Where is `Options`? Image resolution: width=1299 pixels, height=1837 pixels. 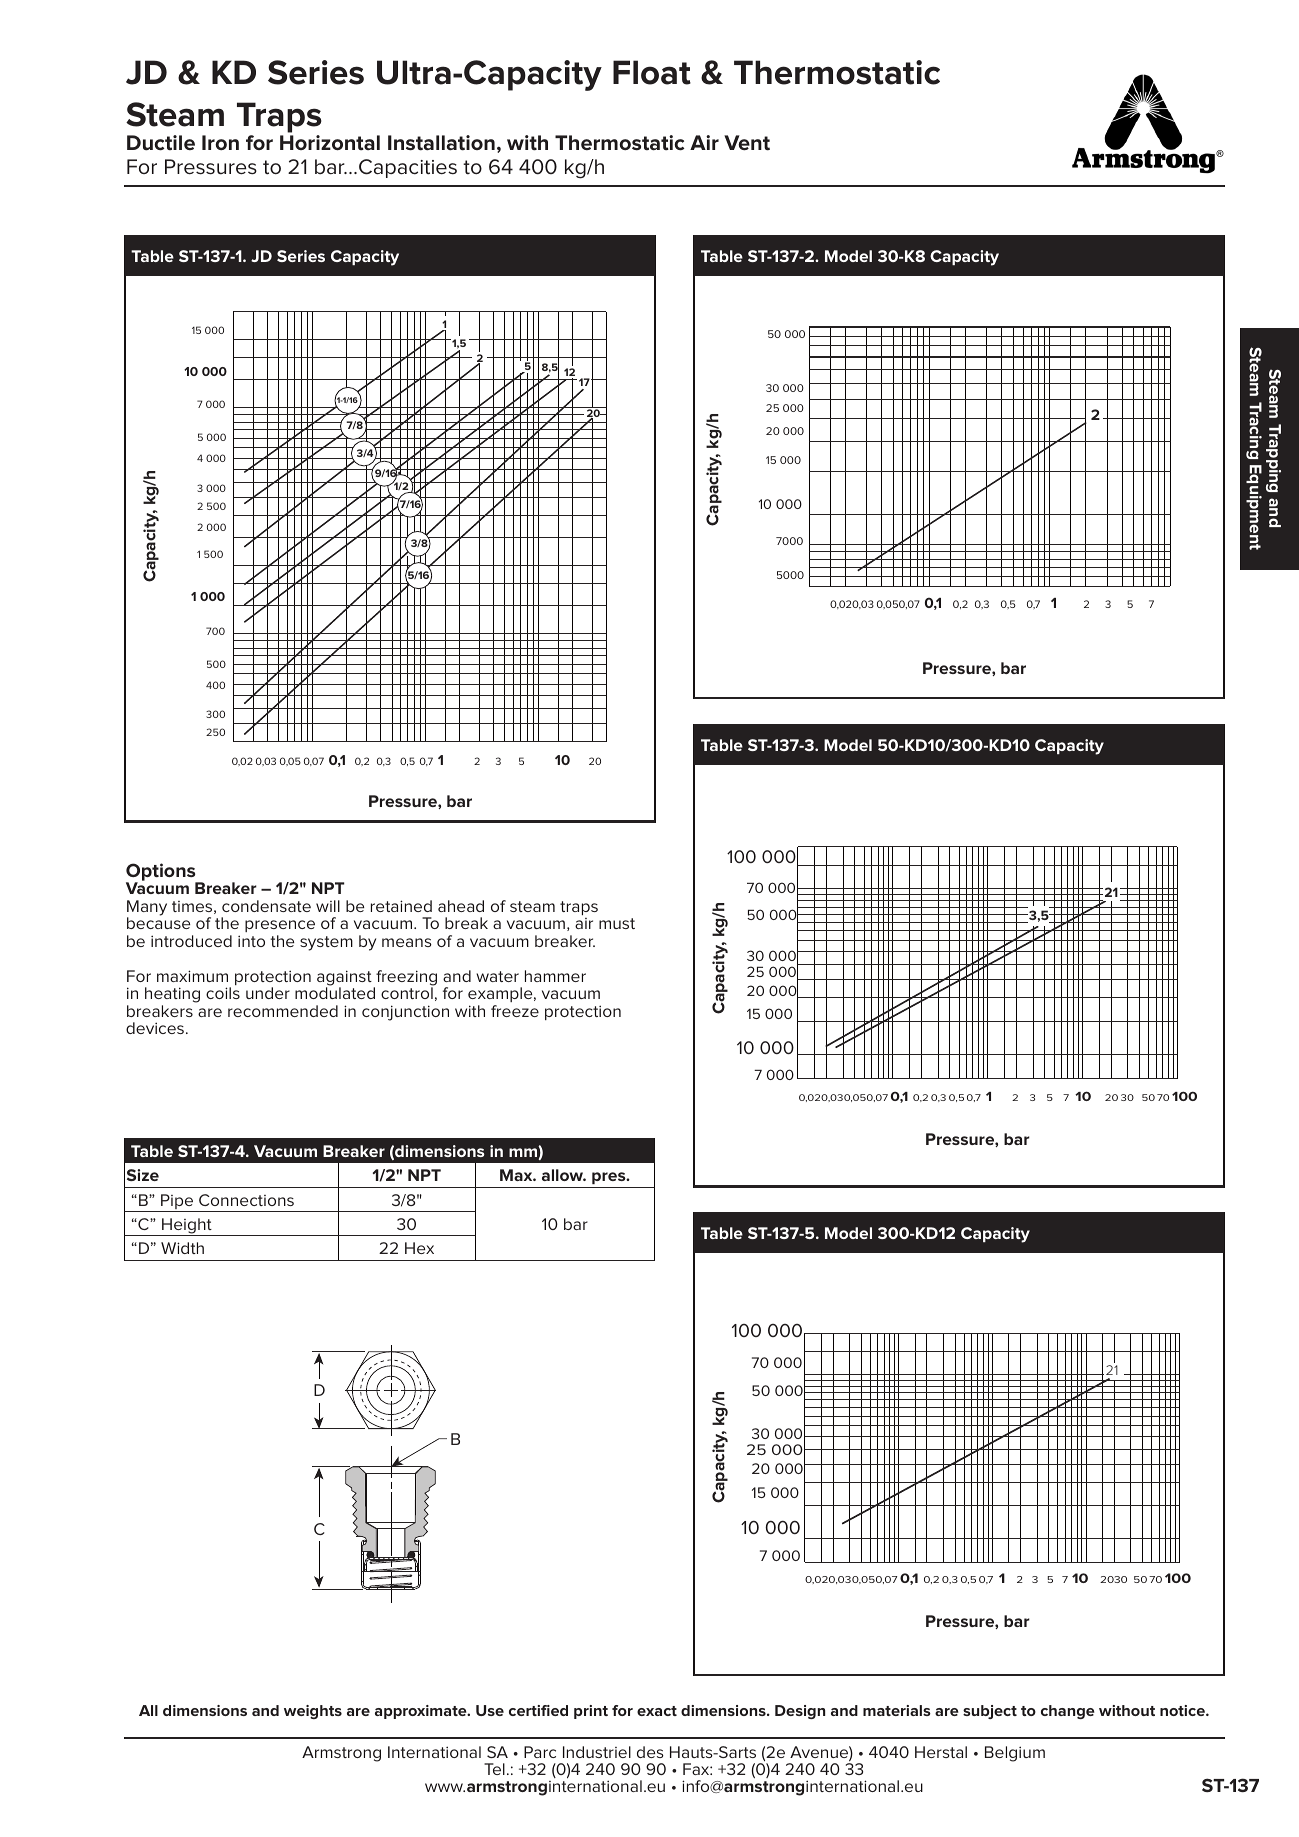 Options is located at coordinates (162, 873).
